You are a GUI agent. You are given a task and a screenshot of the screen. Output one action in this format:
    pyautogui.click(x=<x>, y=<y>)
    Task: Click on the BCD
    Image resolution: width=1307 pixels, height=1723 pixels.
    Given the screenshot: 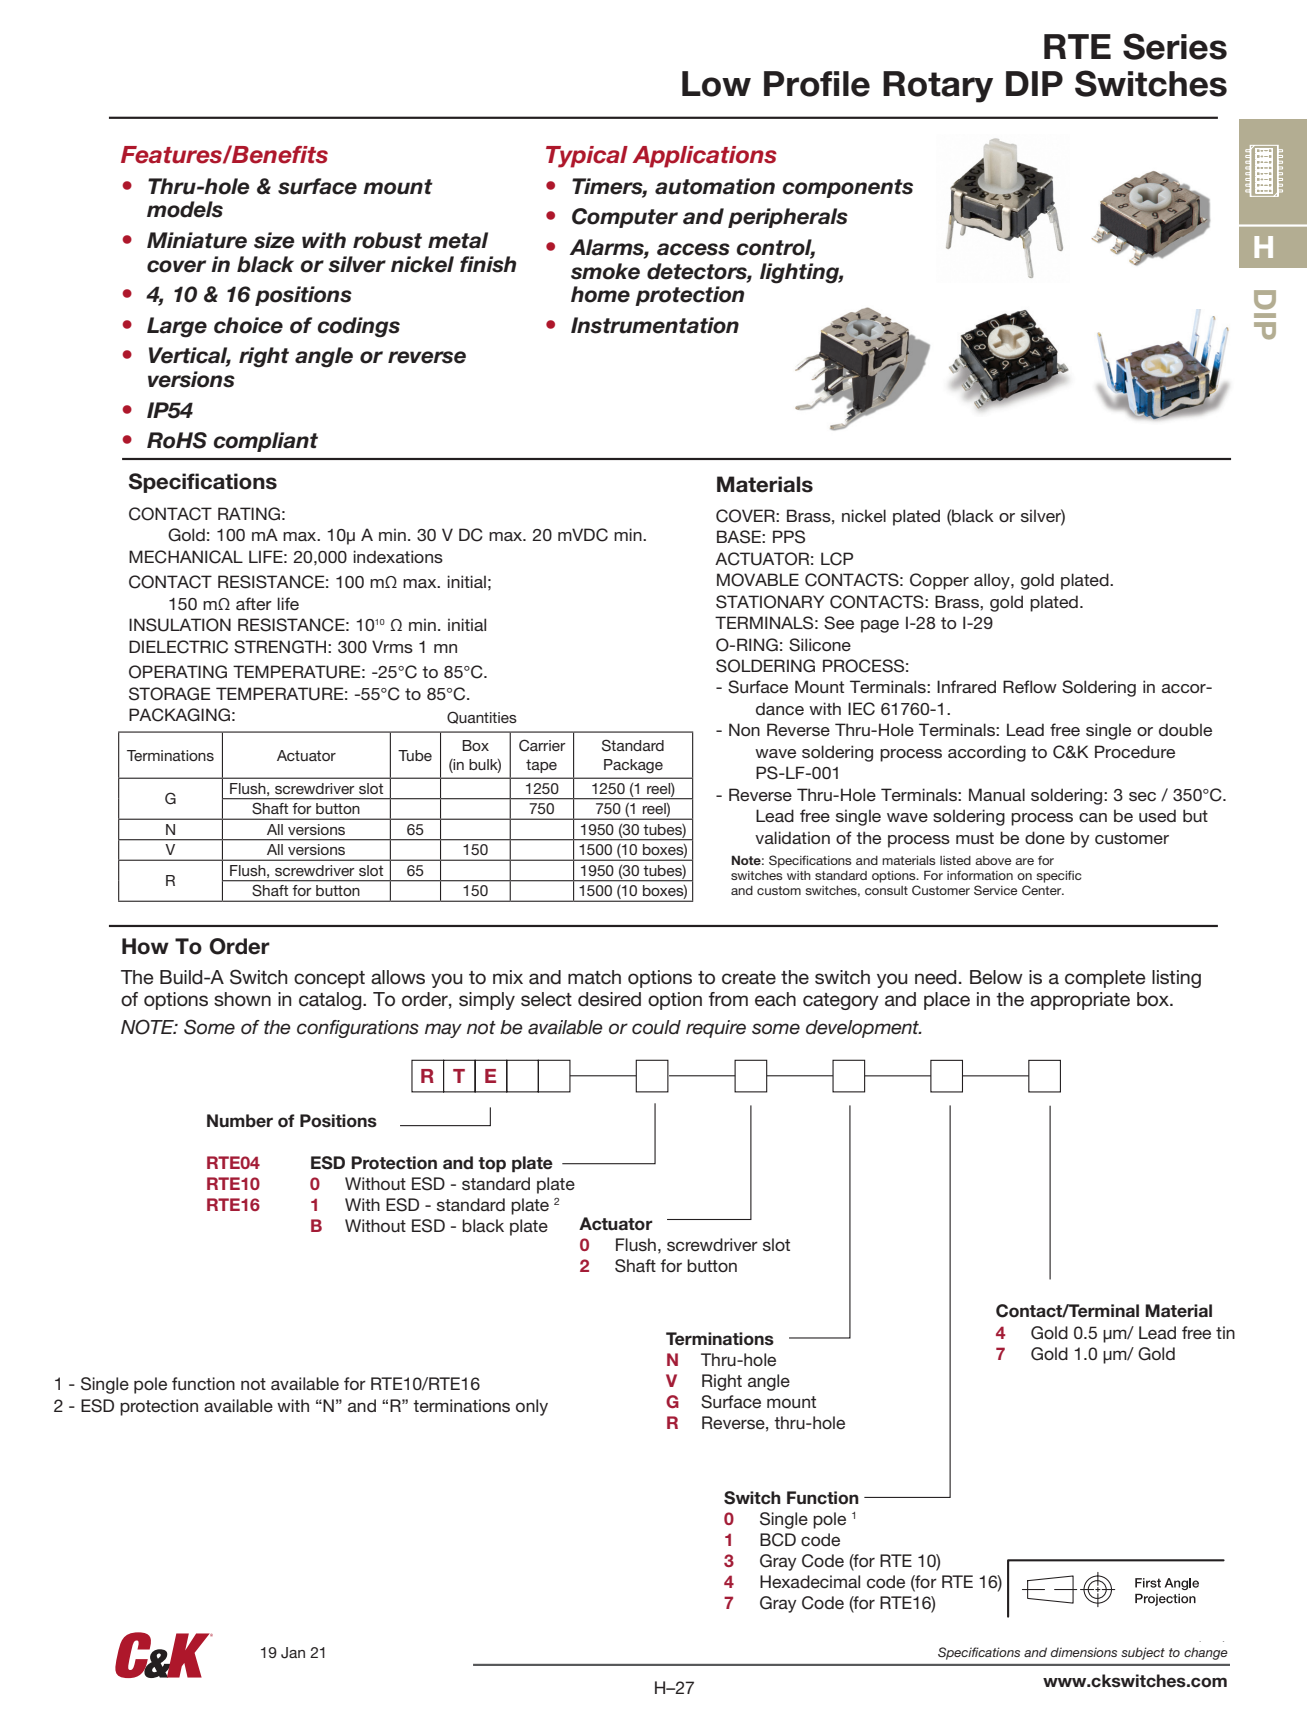 What is the action you would take?
    pyautogui.click(x=778, y=1540)
